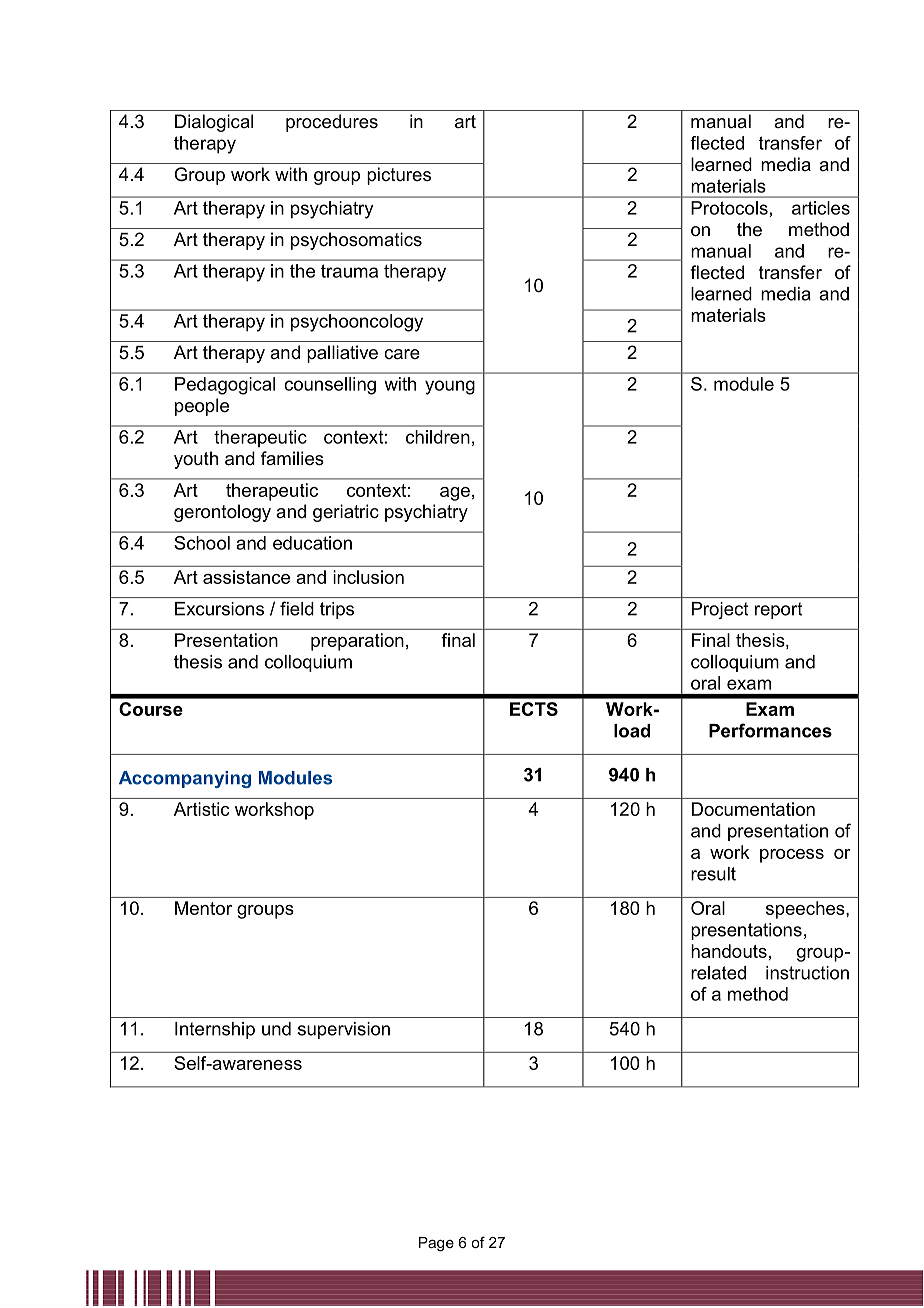 This screenshot has width=924, height=1308. I want to click on Performances, so click(770, 730).
